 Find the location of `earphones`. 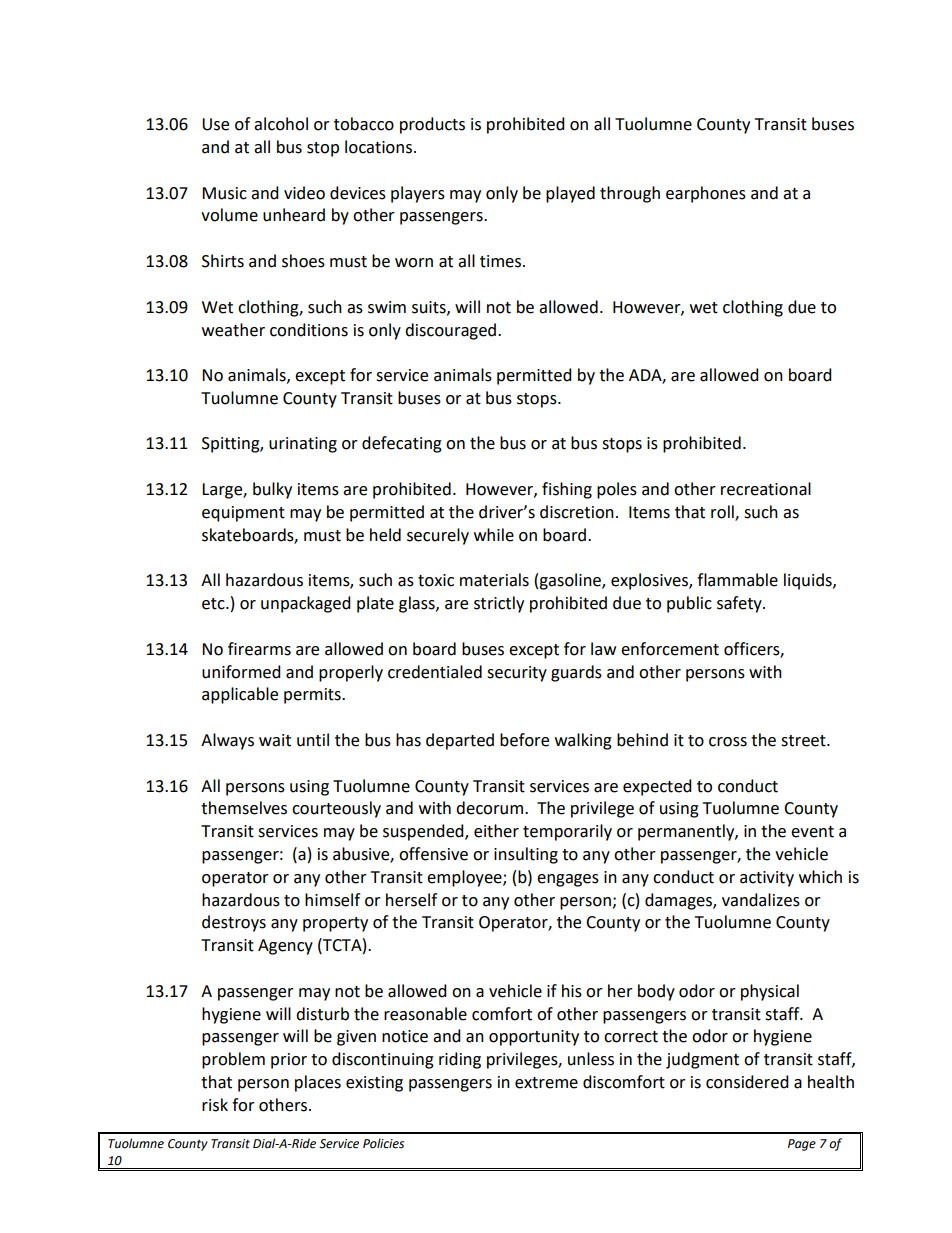

earphones is located at coordinates (706, 194).
